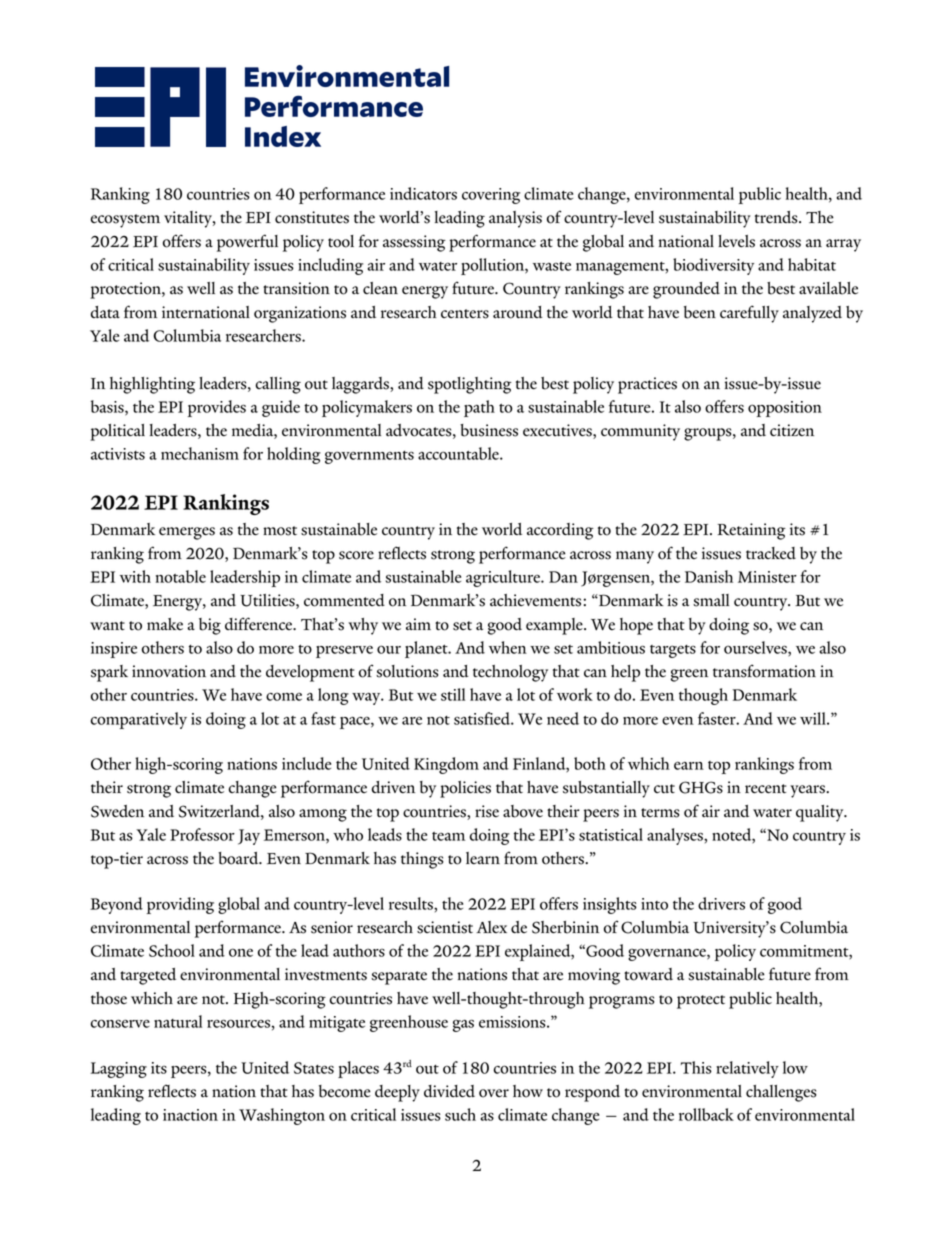  Describe the element at coordinates (190, 1115) in the screenshot. I see `inaction` at that location.
